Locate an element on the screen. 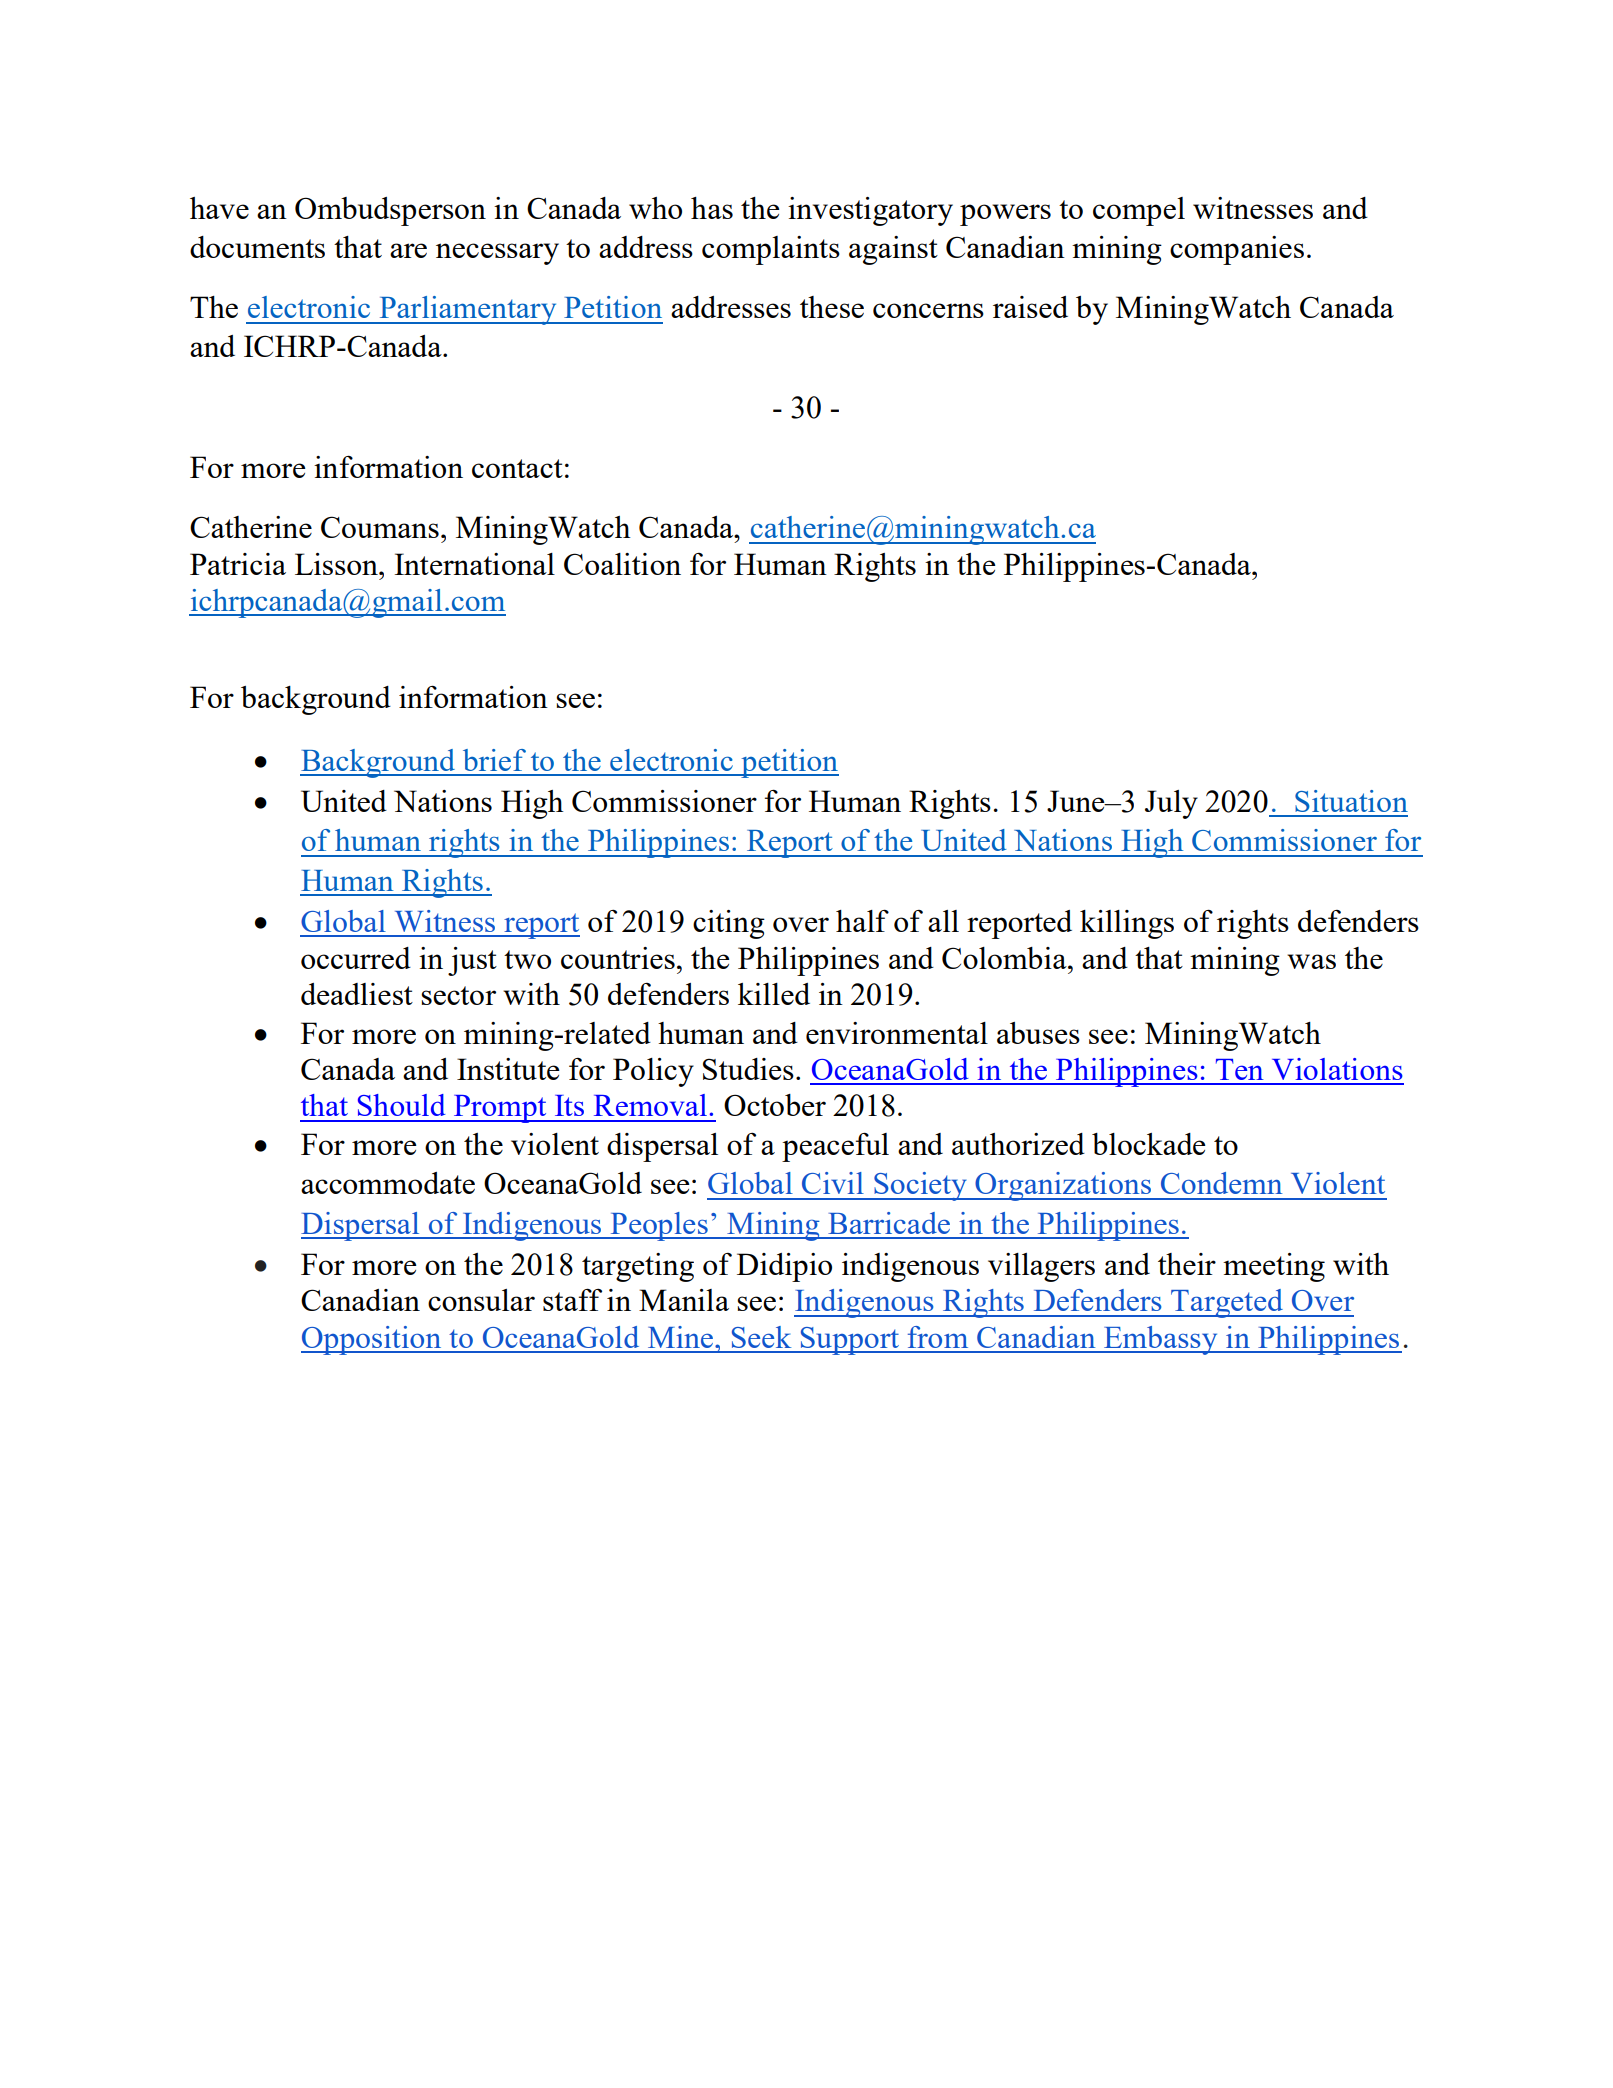  Patricia is located at coordinates (238, 564).
